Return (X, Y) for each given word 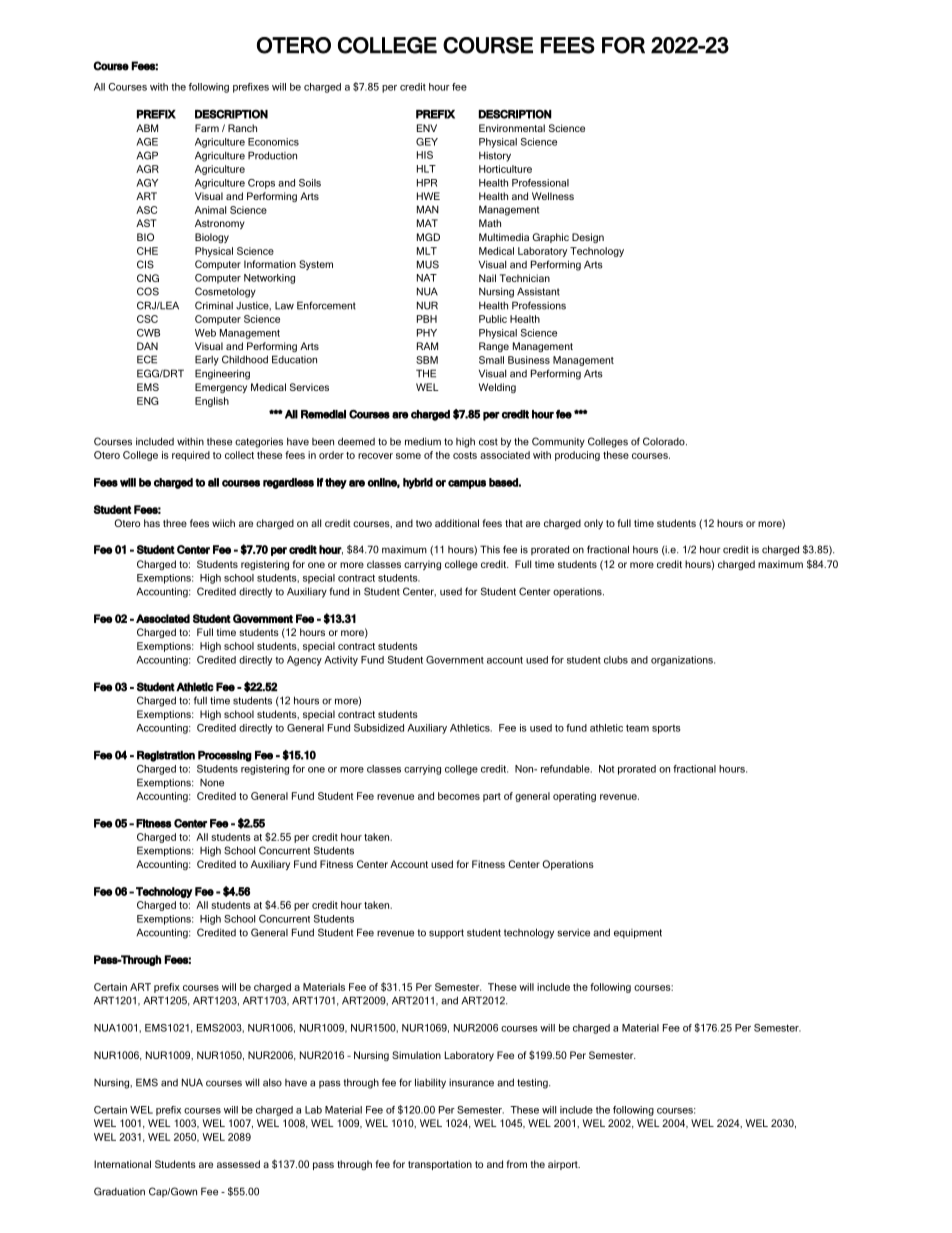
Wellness (553, 196)
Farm (207, 128)
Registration (166, 756)
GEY (427, 142)
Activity (341, 661)
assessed (238, 1164)
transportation (440, 1165)
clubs (616, 660)
